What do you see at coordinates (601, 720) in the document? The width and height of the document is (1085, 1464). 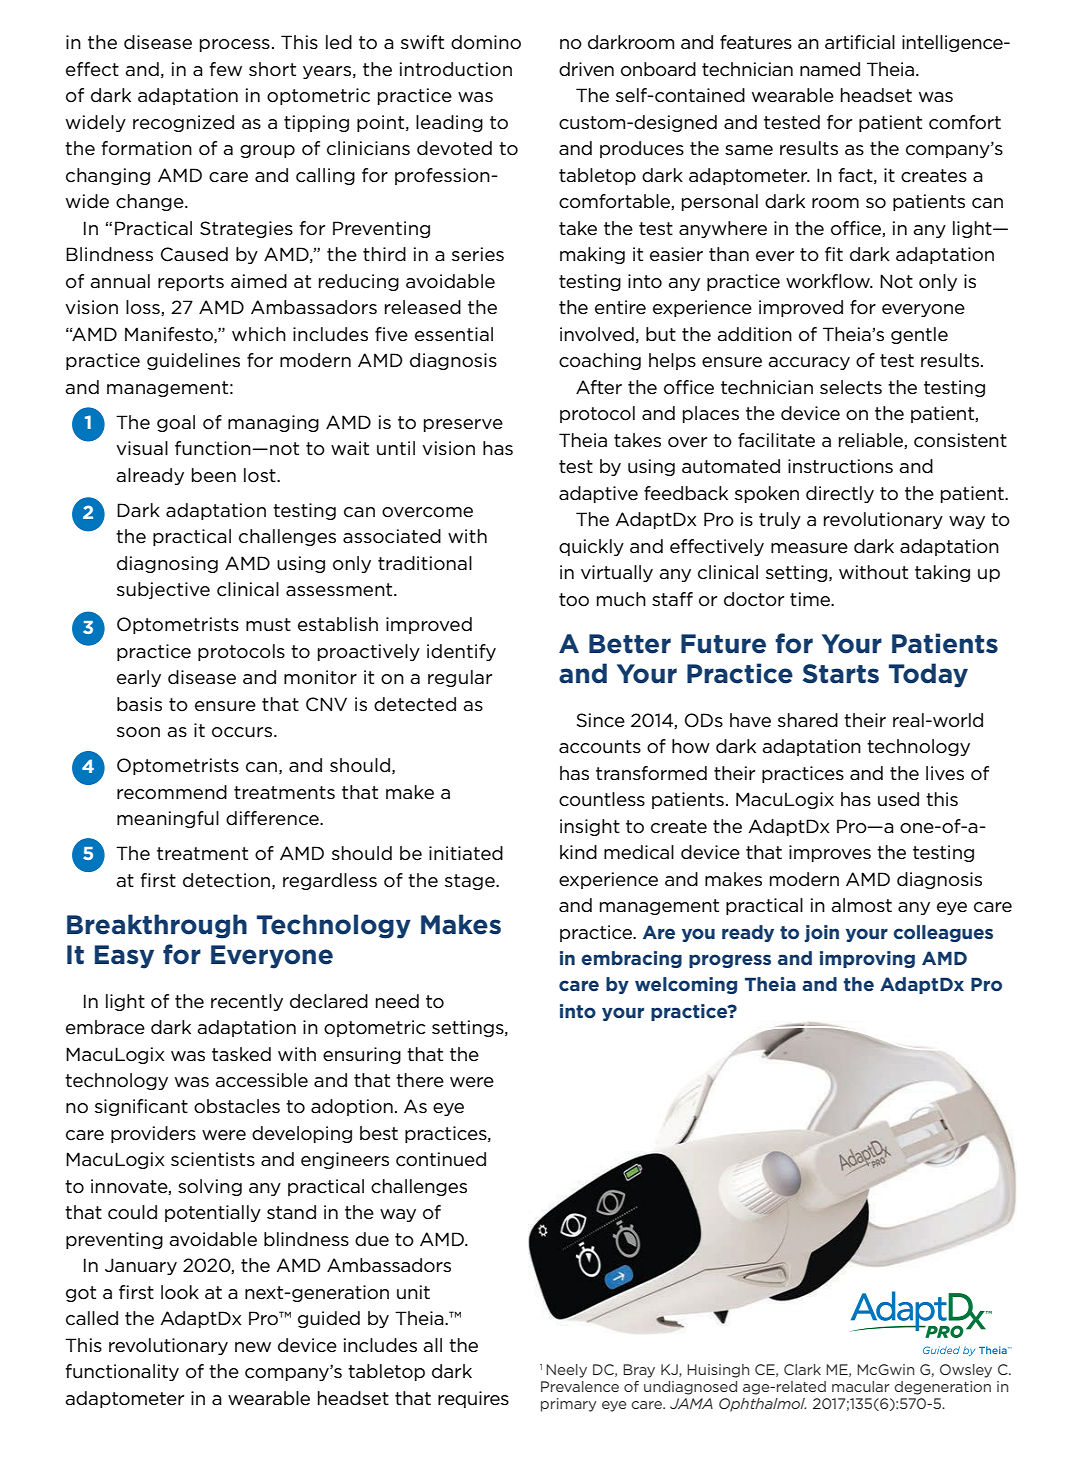 I see `Since` at bounding box center [601, 720].
